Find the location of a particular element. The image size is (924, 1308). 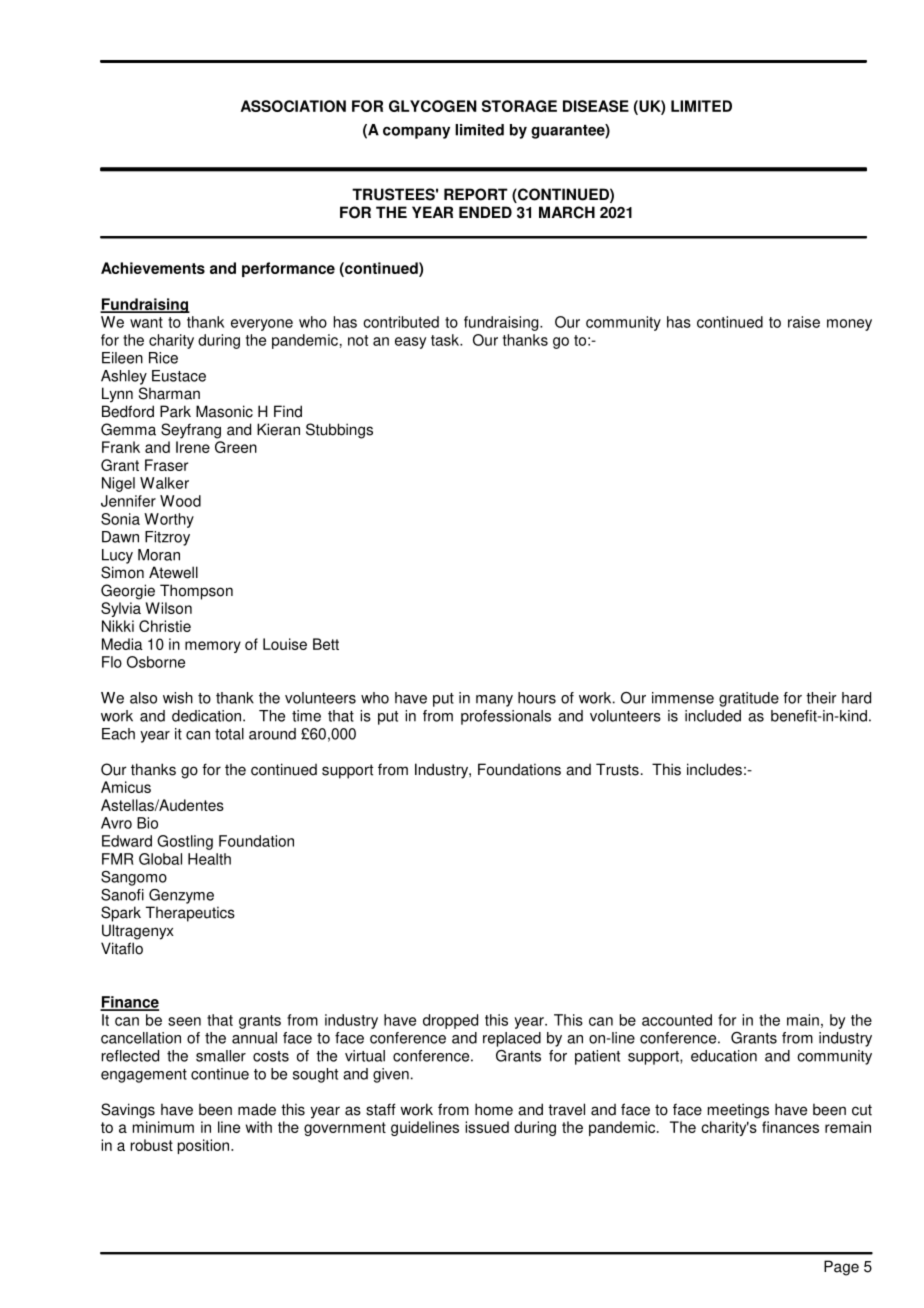

professionals is located at coordinates (506, 717).
